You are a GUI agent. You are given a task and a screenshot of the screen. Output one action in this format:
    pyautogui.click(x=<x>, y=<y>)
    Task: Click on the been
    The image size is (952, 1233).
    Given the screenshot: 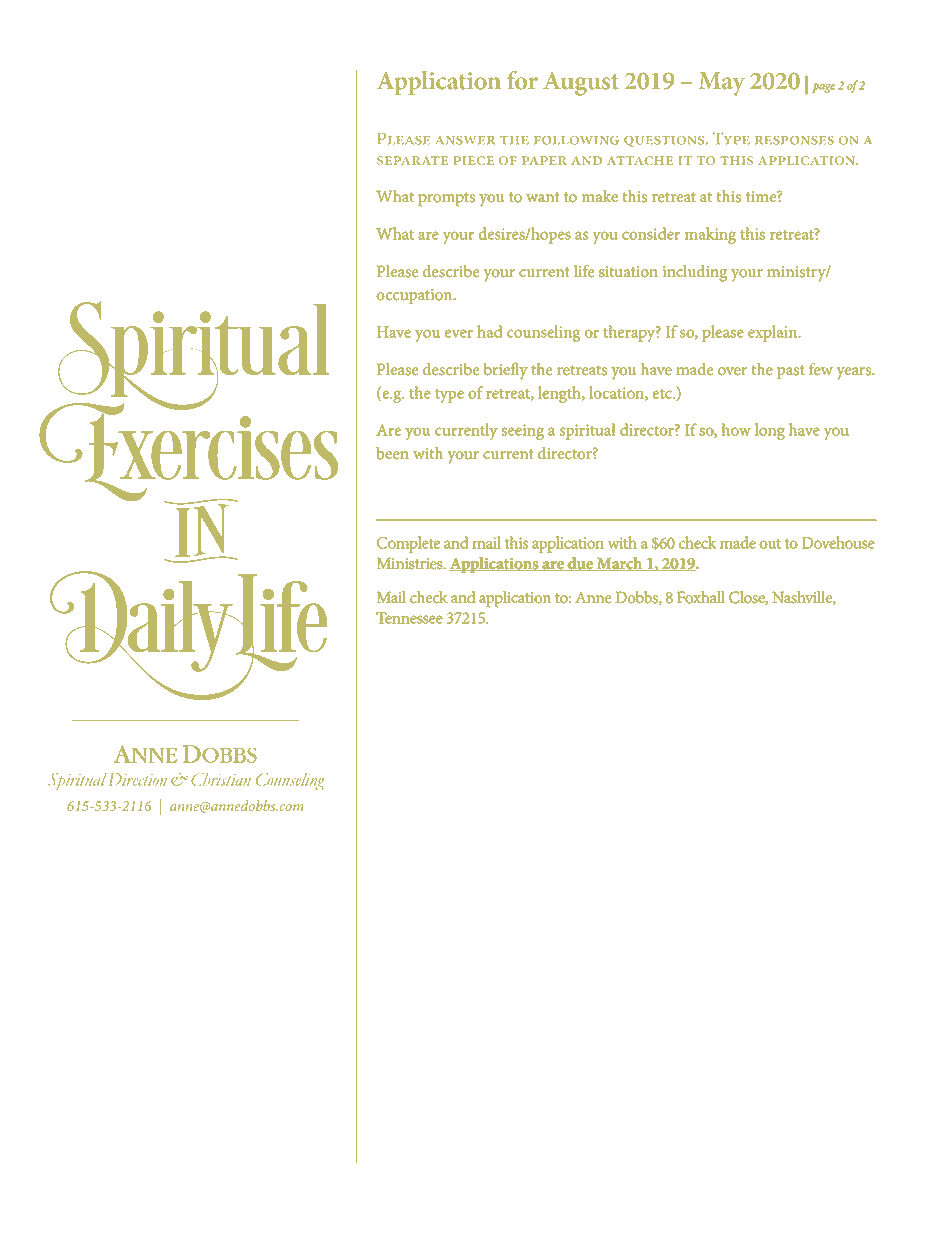 What is the action you would take?
    pyautogui.click(x=392, y=453)
